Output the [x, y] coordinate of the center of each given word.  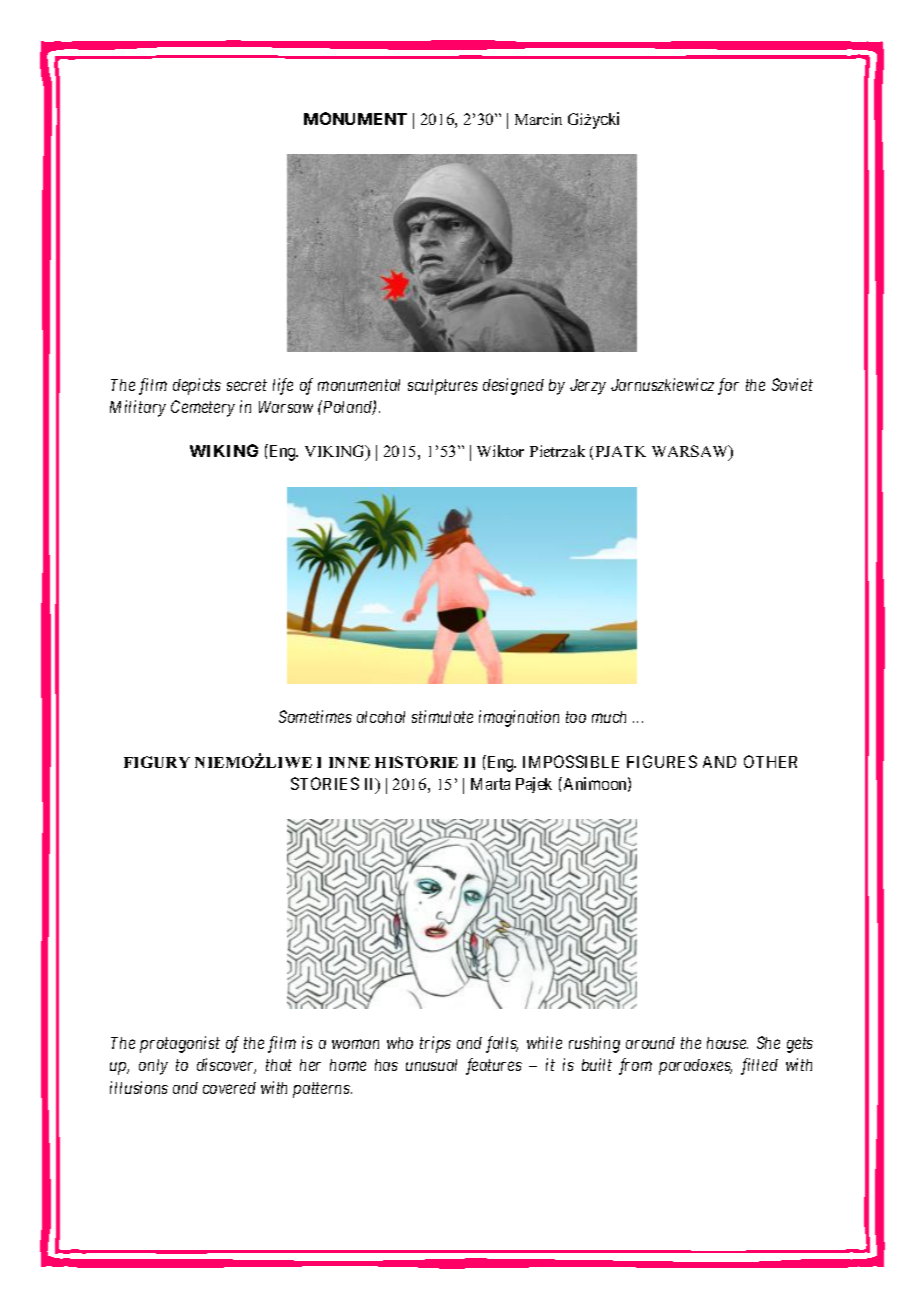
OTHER [770, 761]
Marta [490, 784]
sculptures [443, 387]
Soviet [792, 384]
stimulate [442, 716]
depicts [197, 386]
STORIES [325, 783]
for [728, 386]
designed [513, 386]
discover [226, 1066]
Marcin [538, 119]
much [609, 717]
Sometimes [315, 716]
